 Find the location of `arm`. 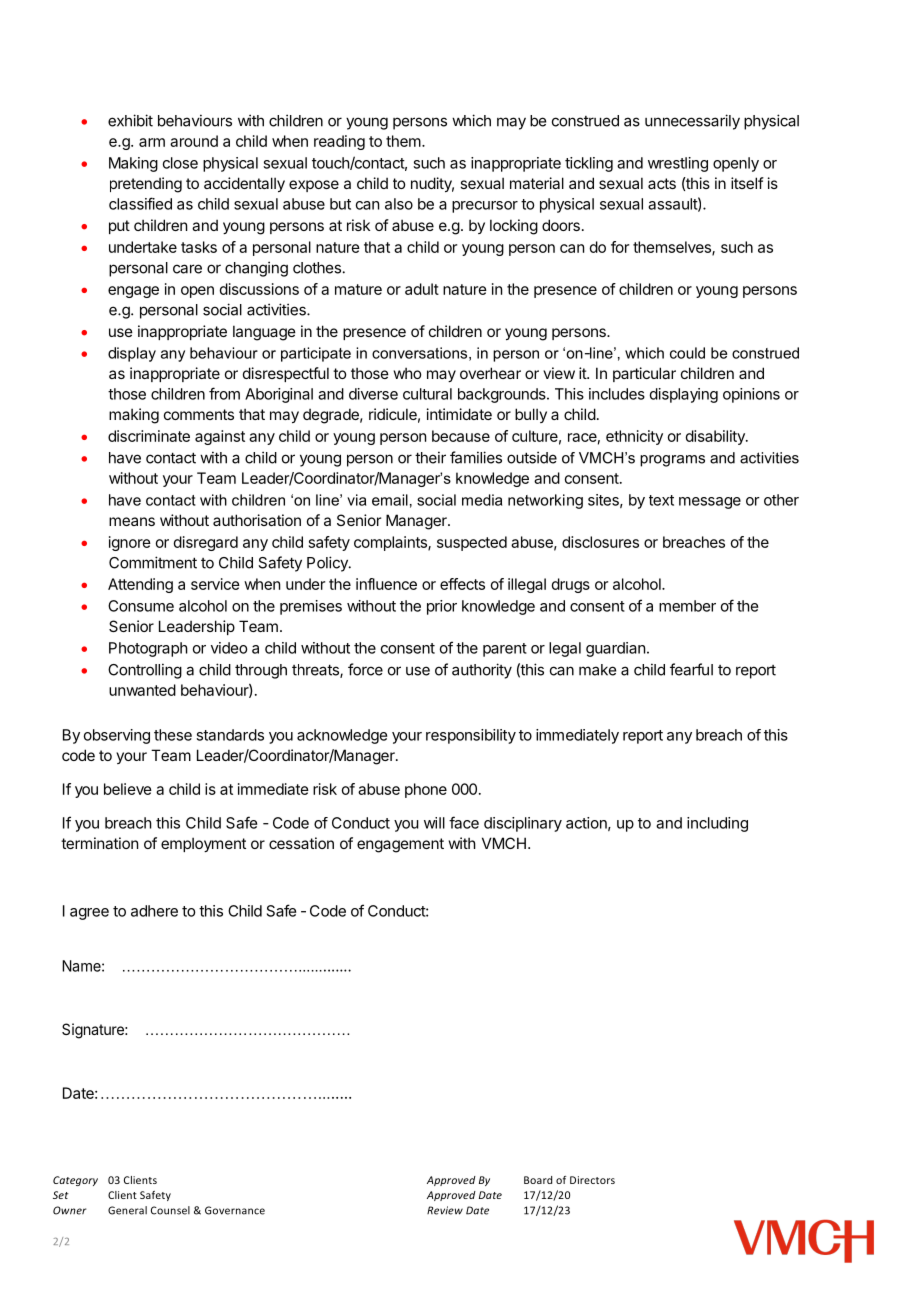

arm is located at coordinates (152, 142).
